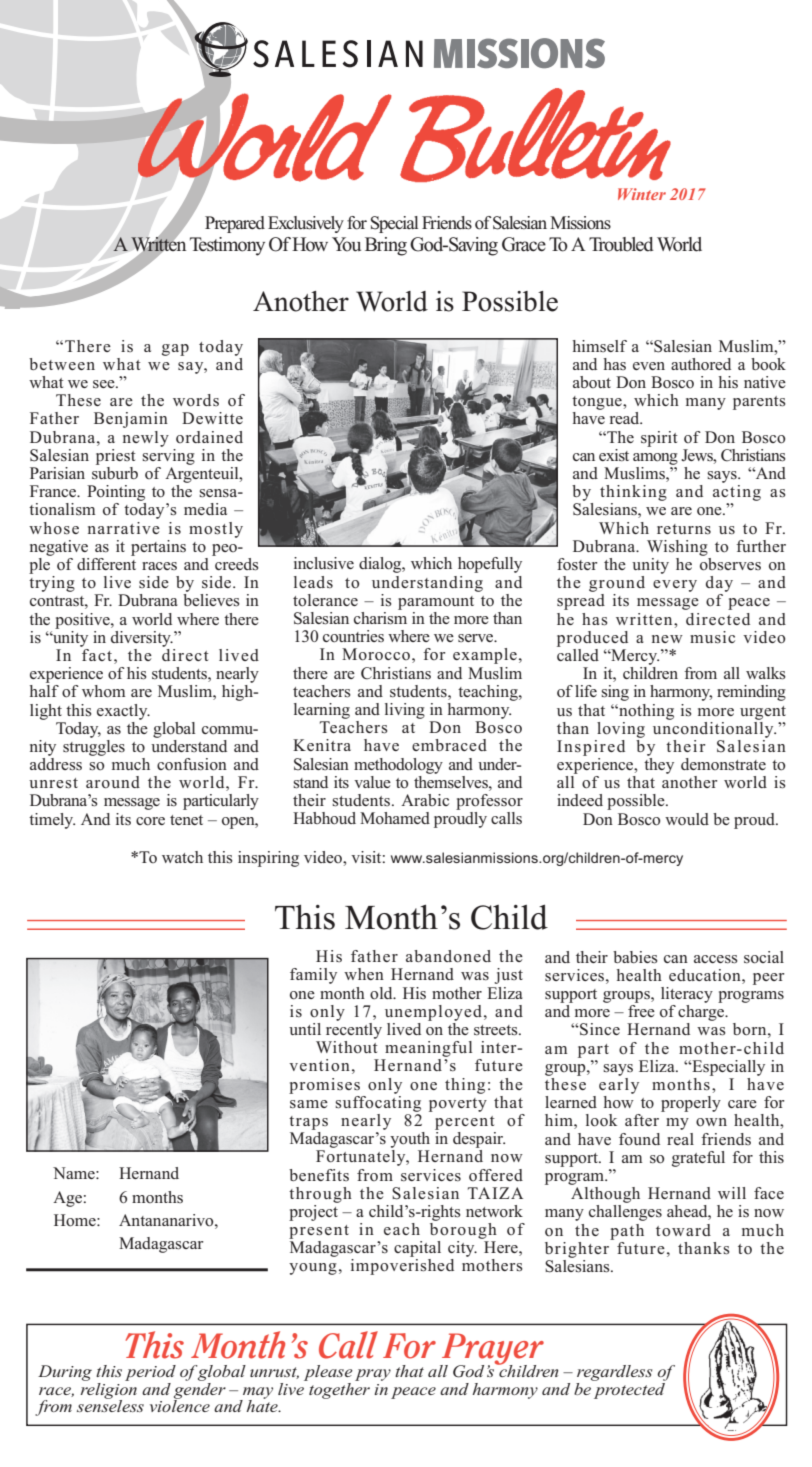 The width and height of the image is (812, 1467). What do you see at coordinates (123, 712) in the image?
I see `exactly` at bounding box center [123, 712].
